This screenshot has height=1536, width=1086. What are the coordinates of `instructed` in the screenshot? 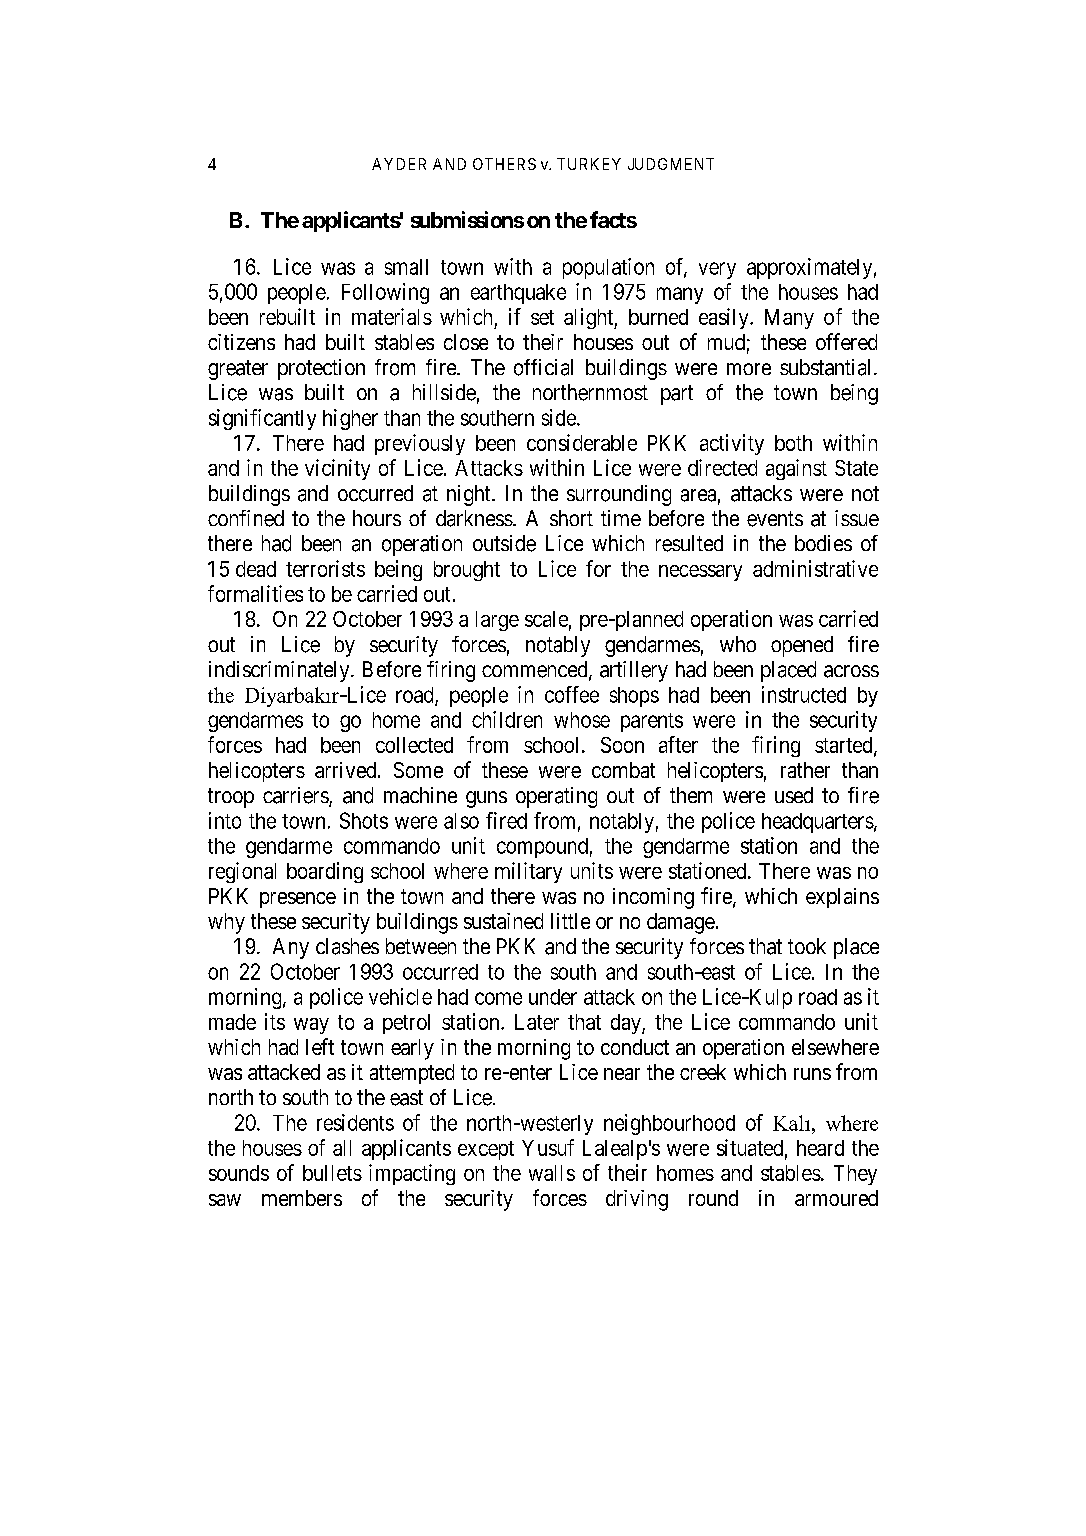 It's located at (804, 694).
